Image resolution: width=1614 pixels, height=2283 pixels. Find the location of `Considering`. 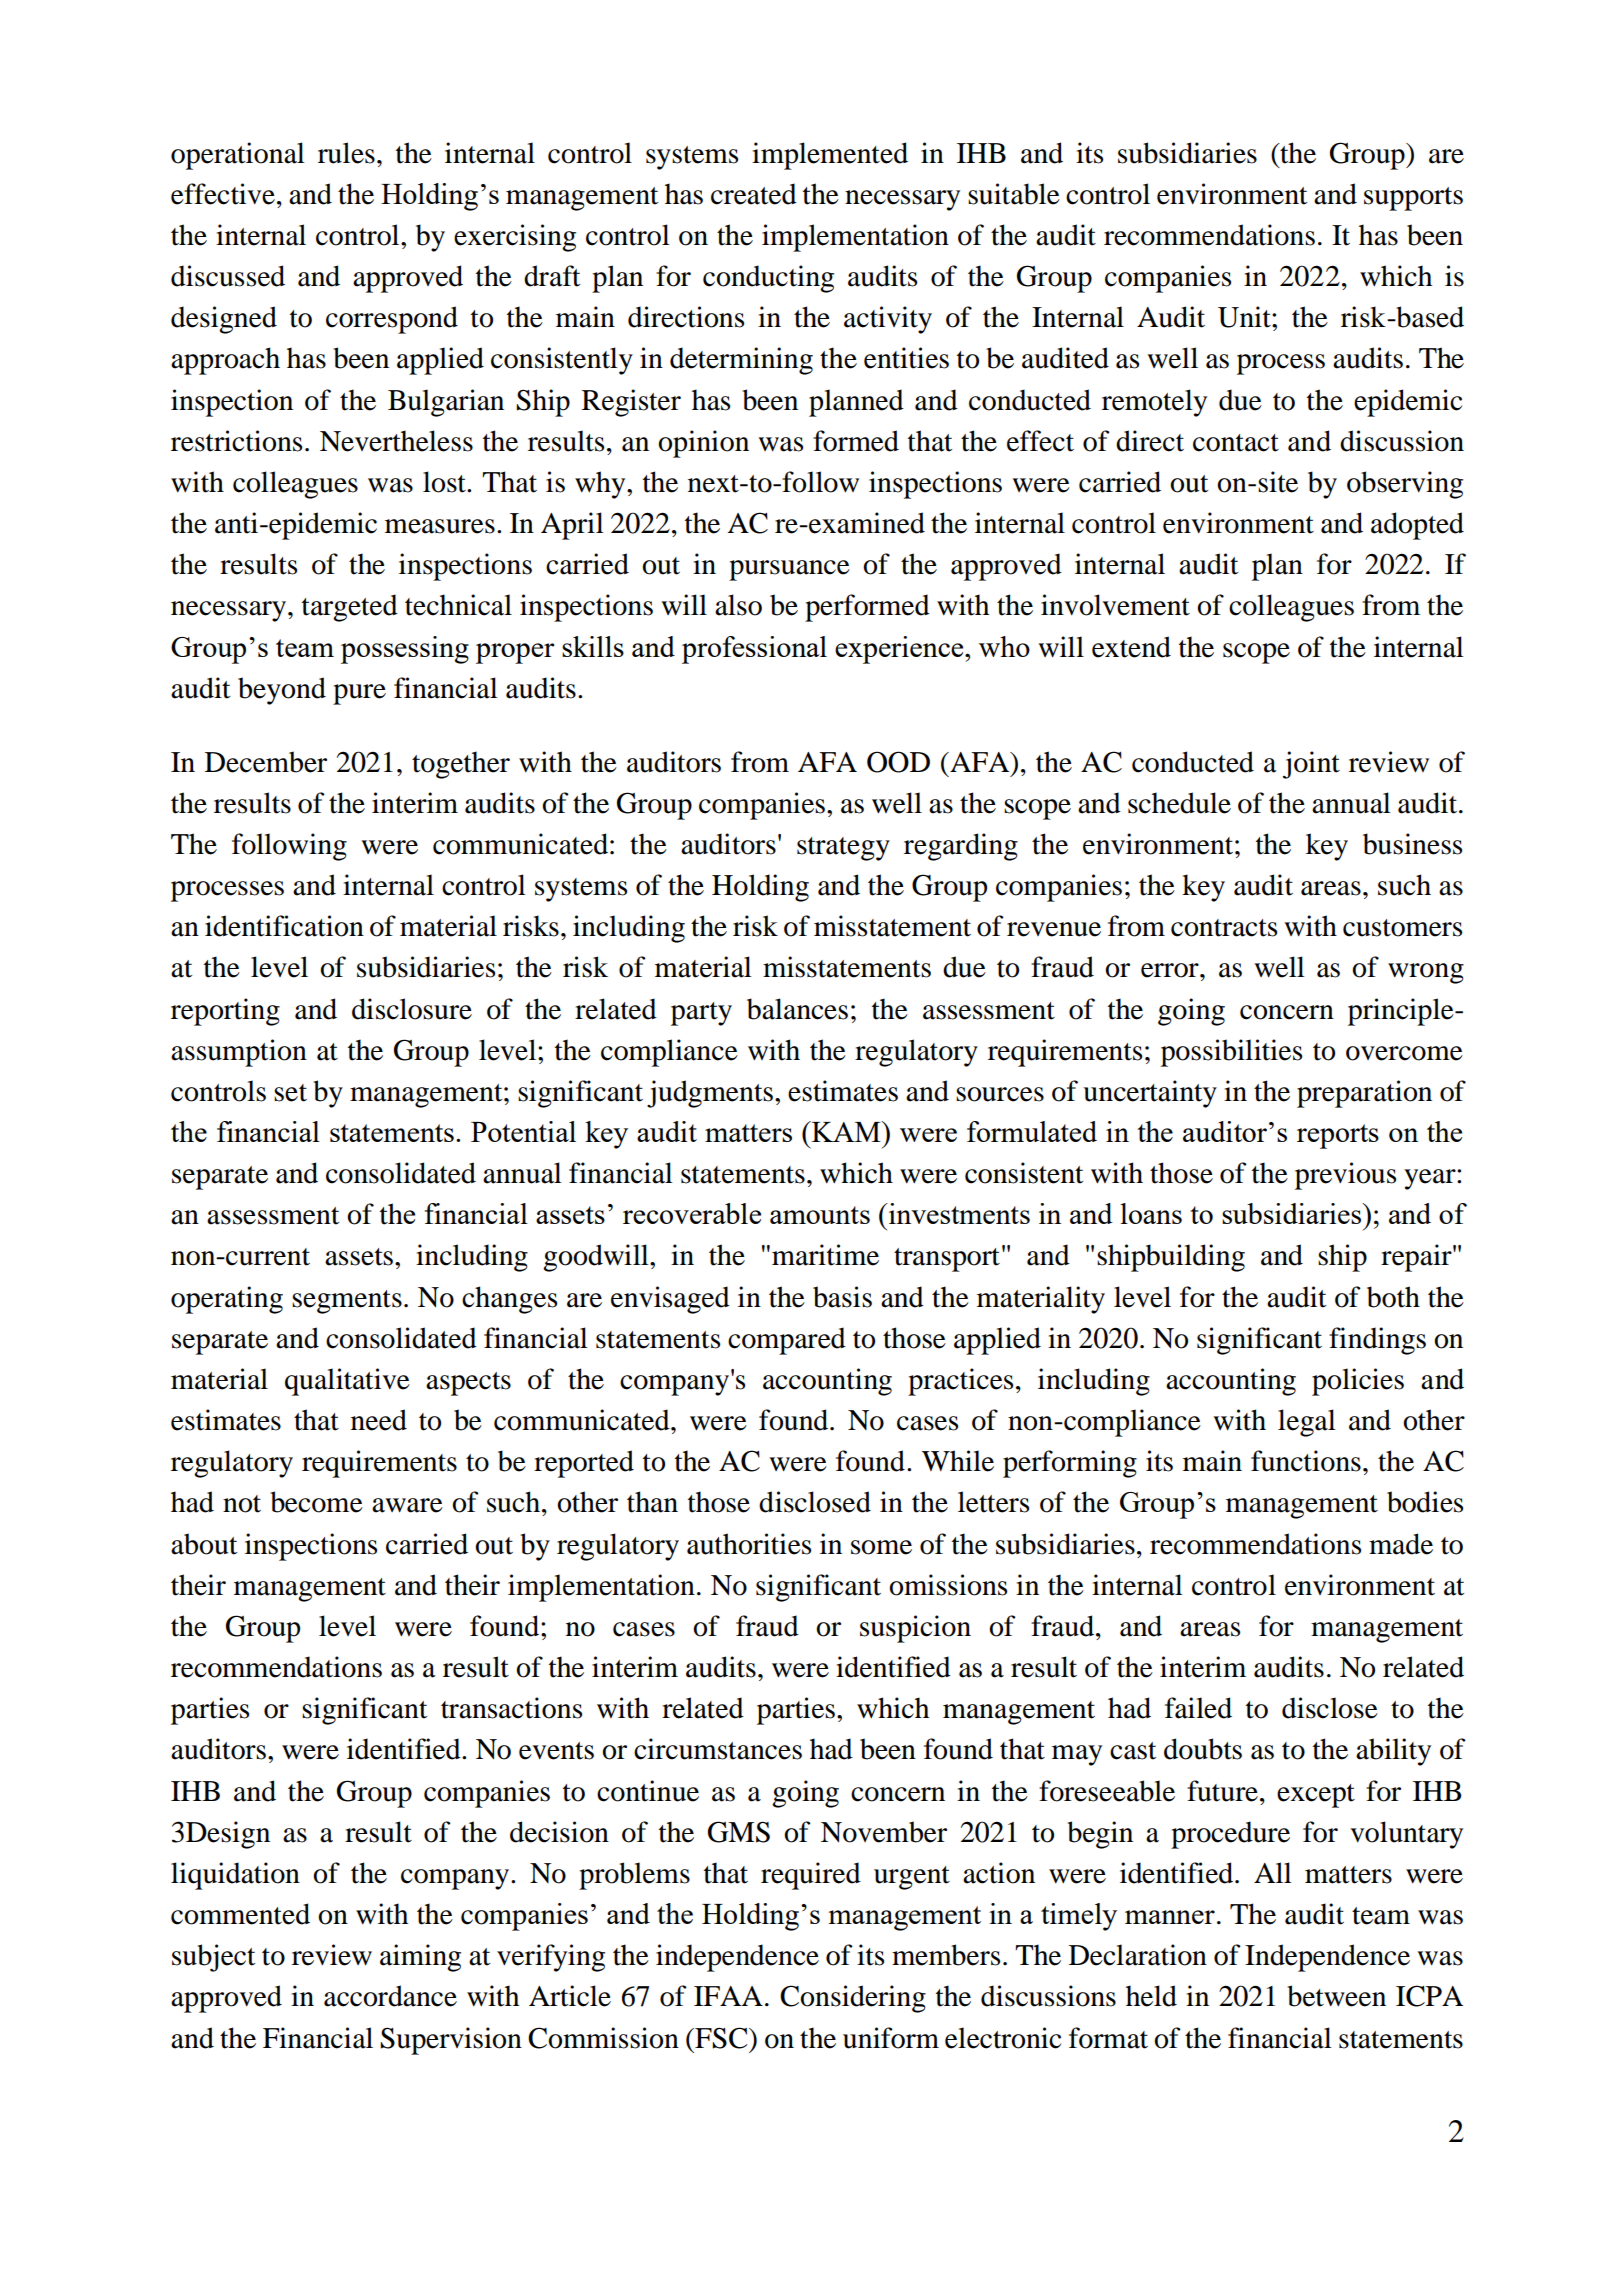

Considering is located at coordinates (853, 1999).
